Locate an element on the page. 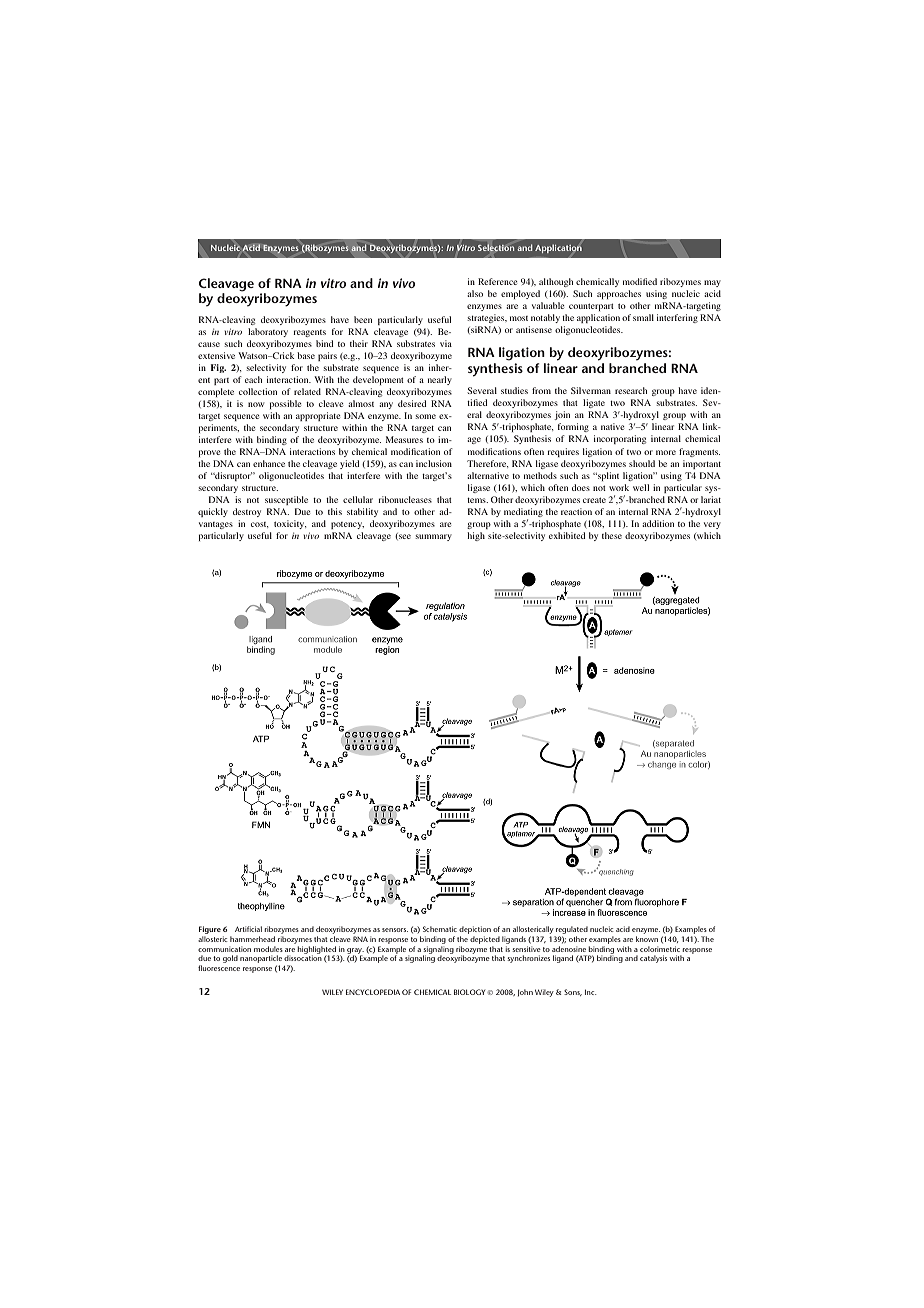 This image has width=924, height=1308. modified is located at coordinates (640, 281).
